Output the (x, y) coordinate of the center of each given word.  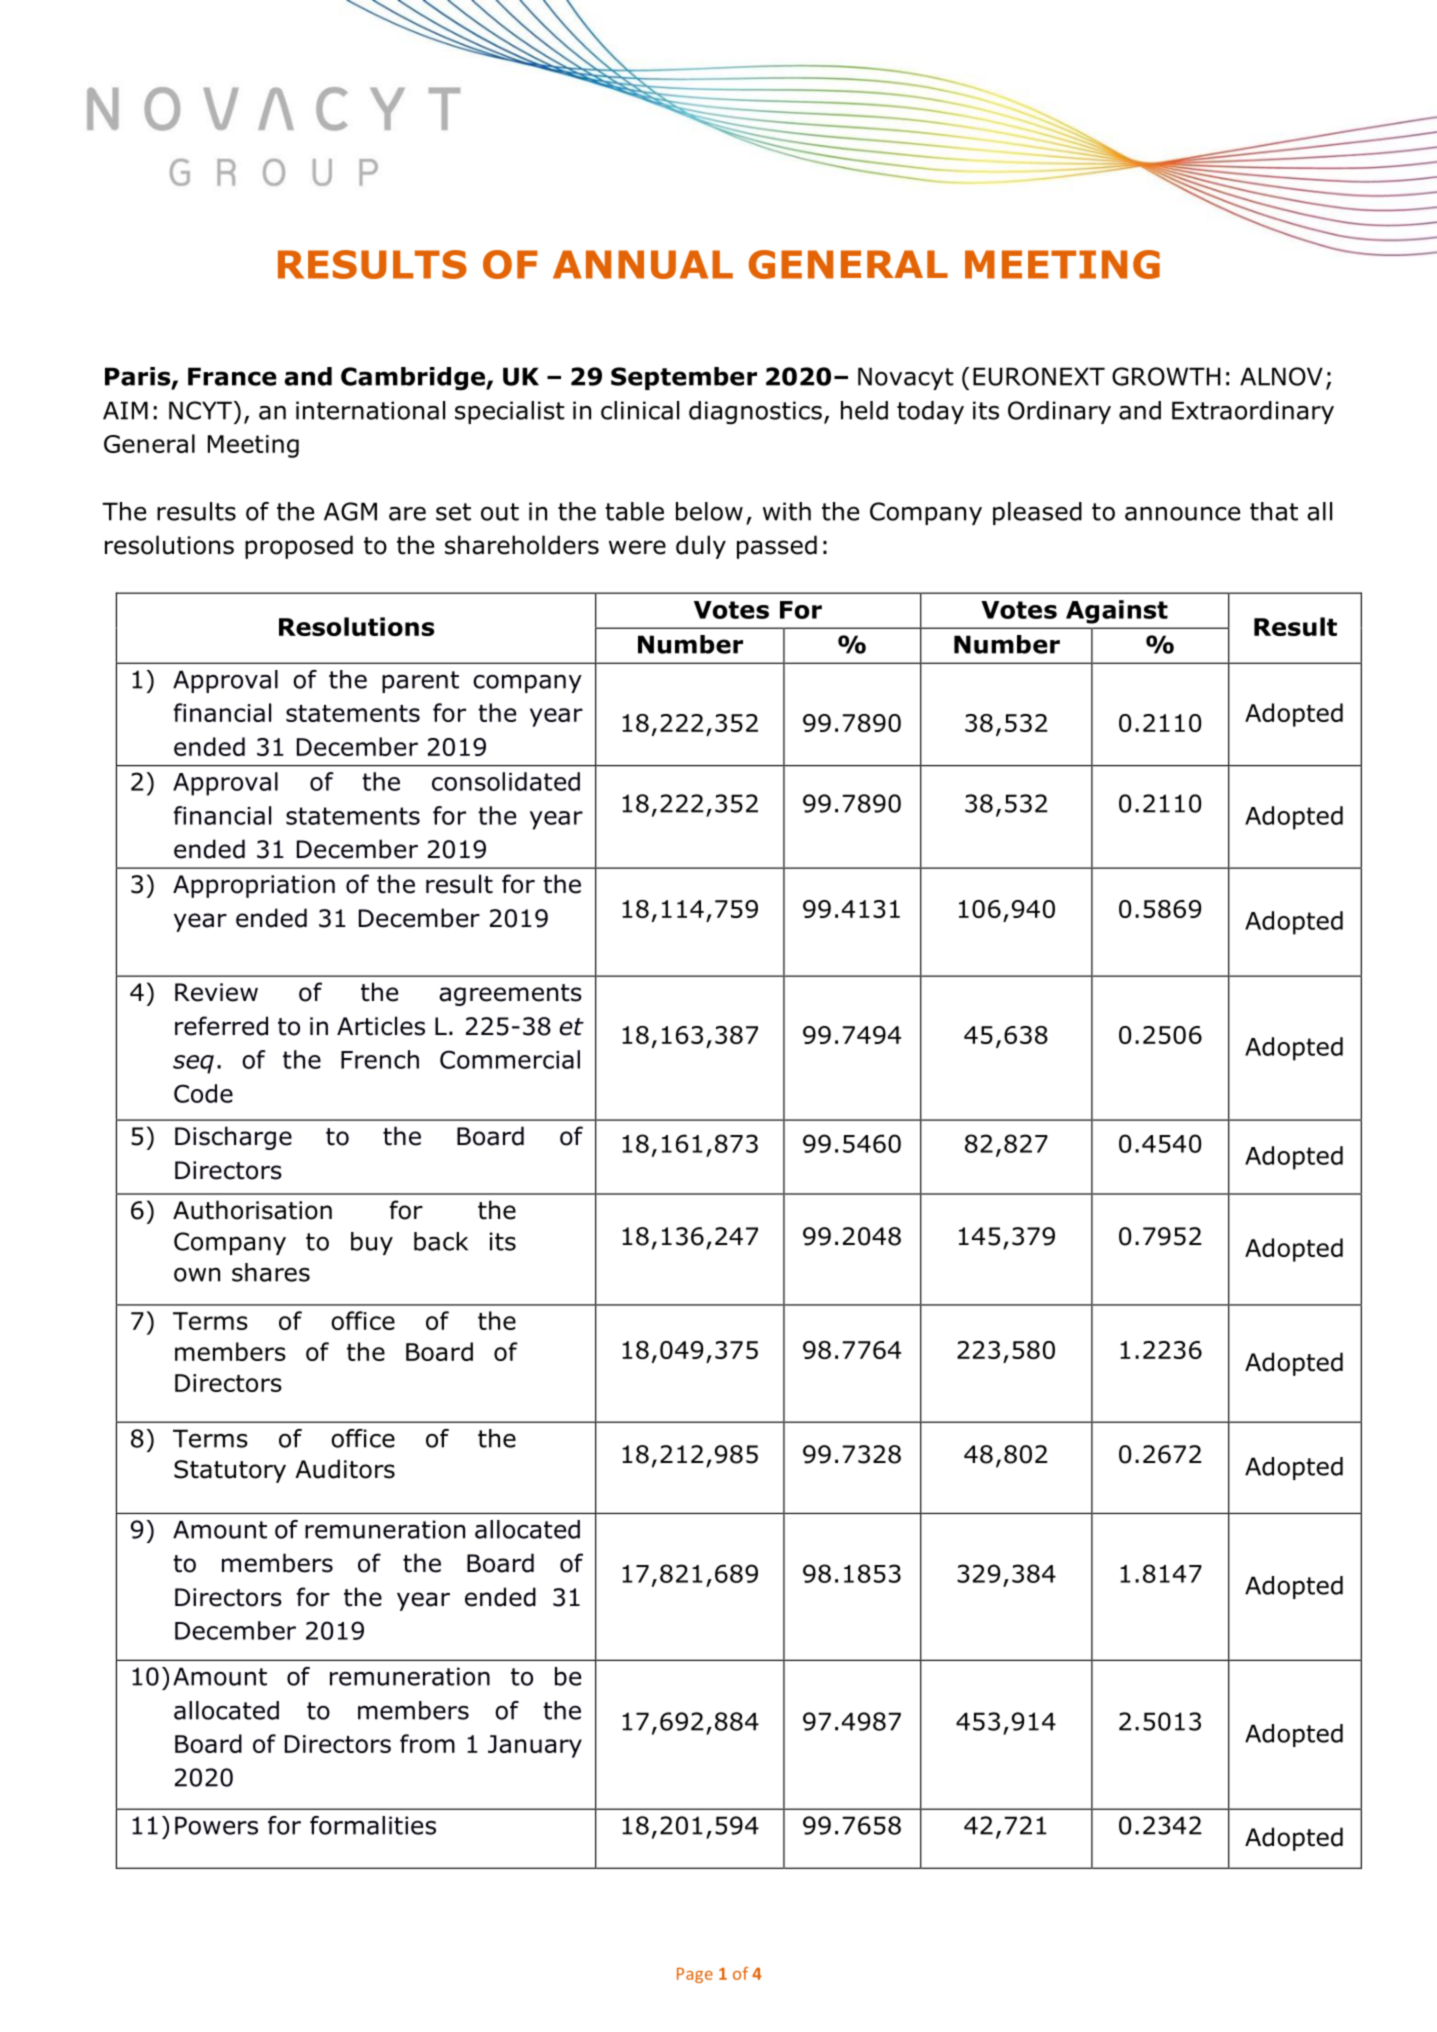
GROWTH (1166, 376)
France (232, 376)
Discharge (233, 1138)
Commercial (510, 1059)
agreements (510, 995)
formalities (373, 1825)
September (684, 378)
